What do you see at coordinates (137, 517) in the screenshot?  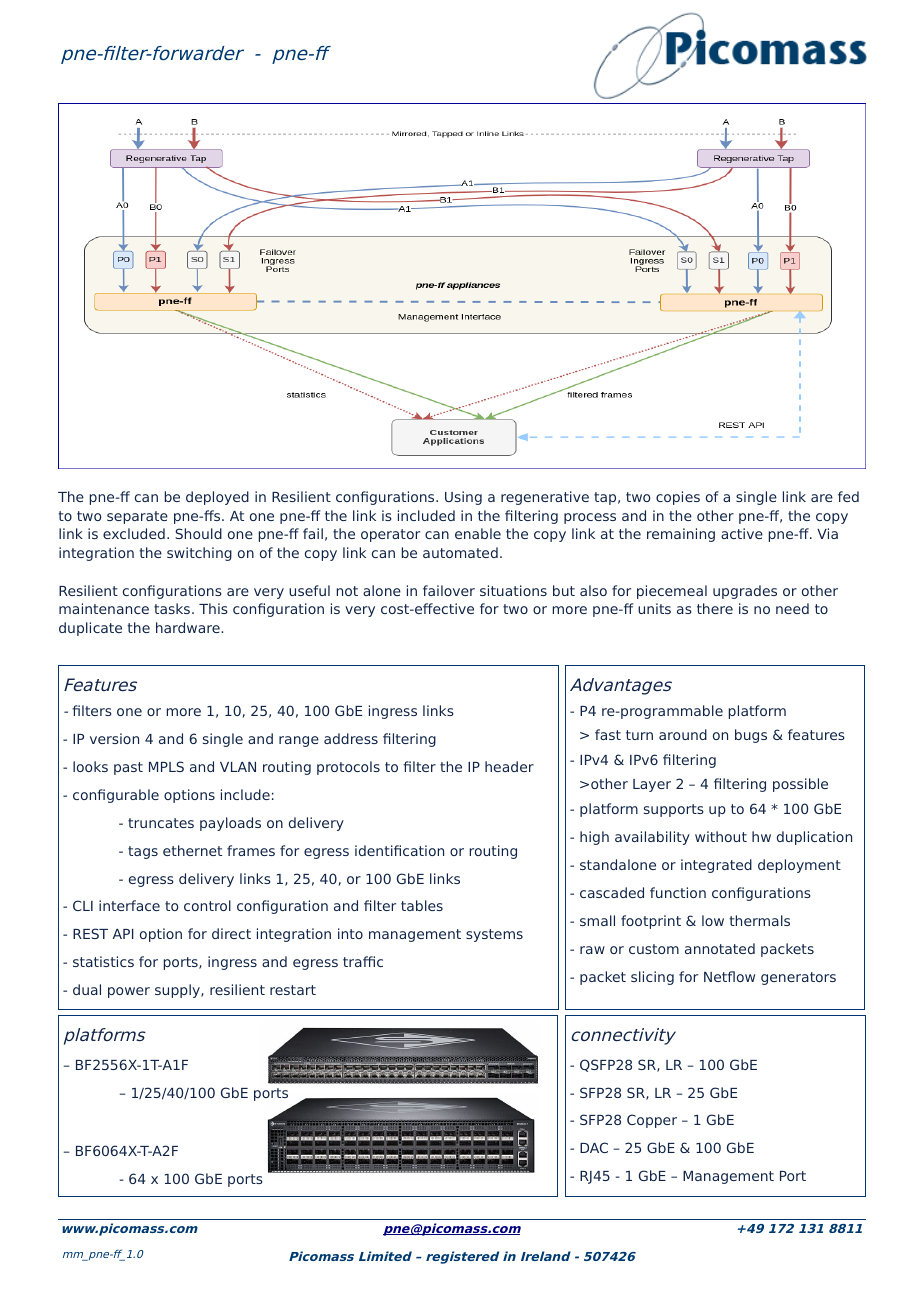 I see `separate` at bounding box center [137, 517].
